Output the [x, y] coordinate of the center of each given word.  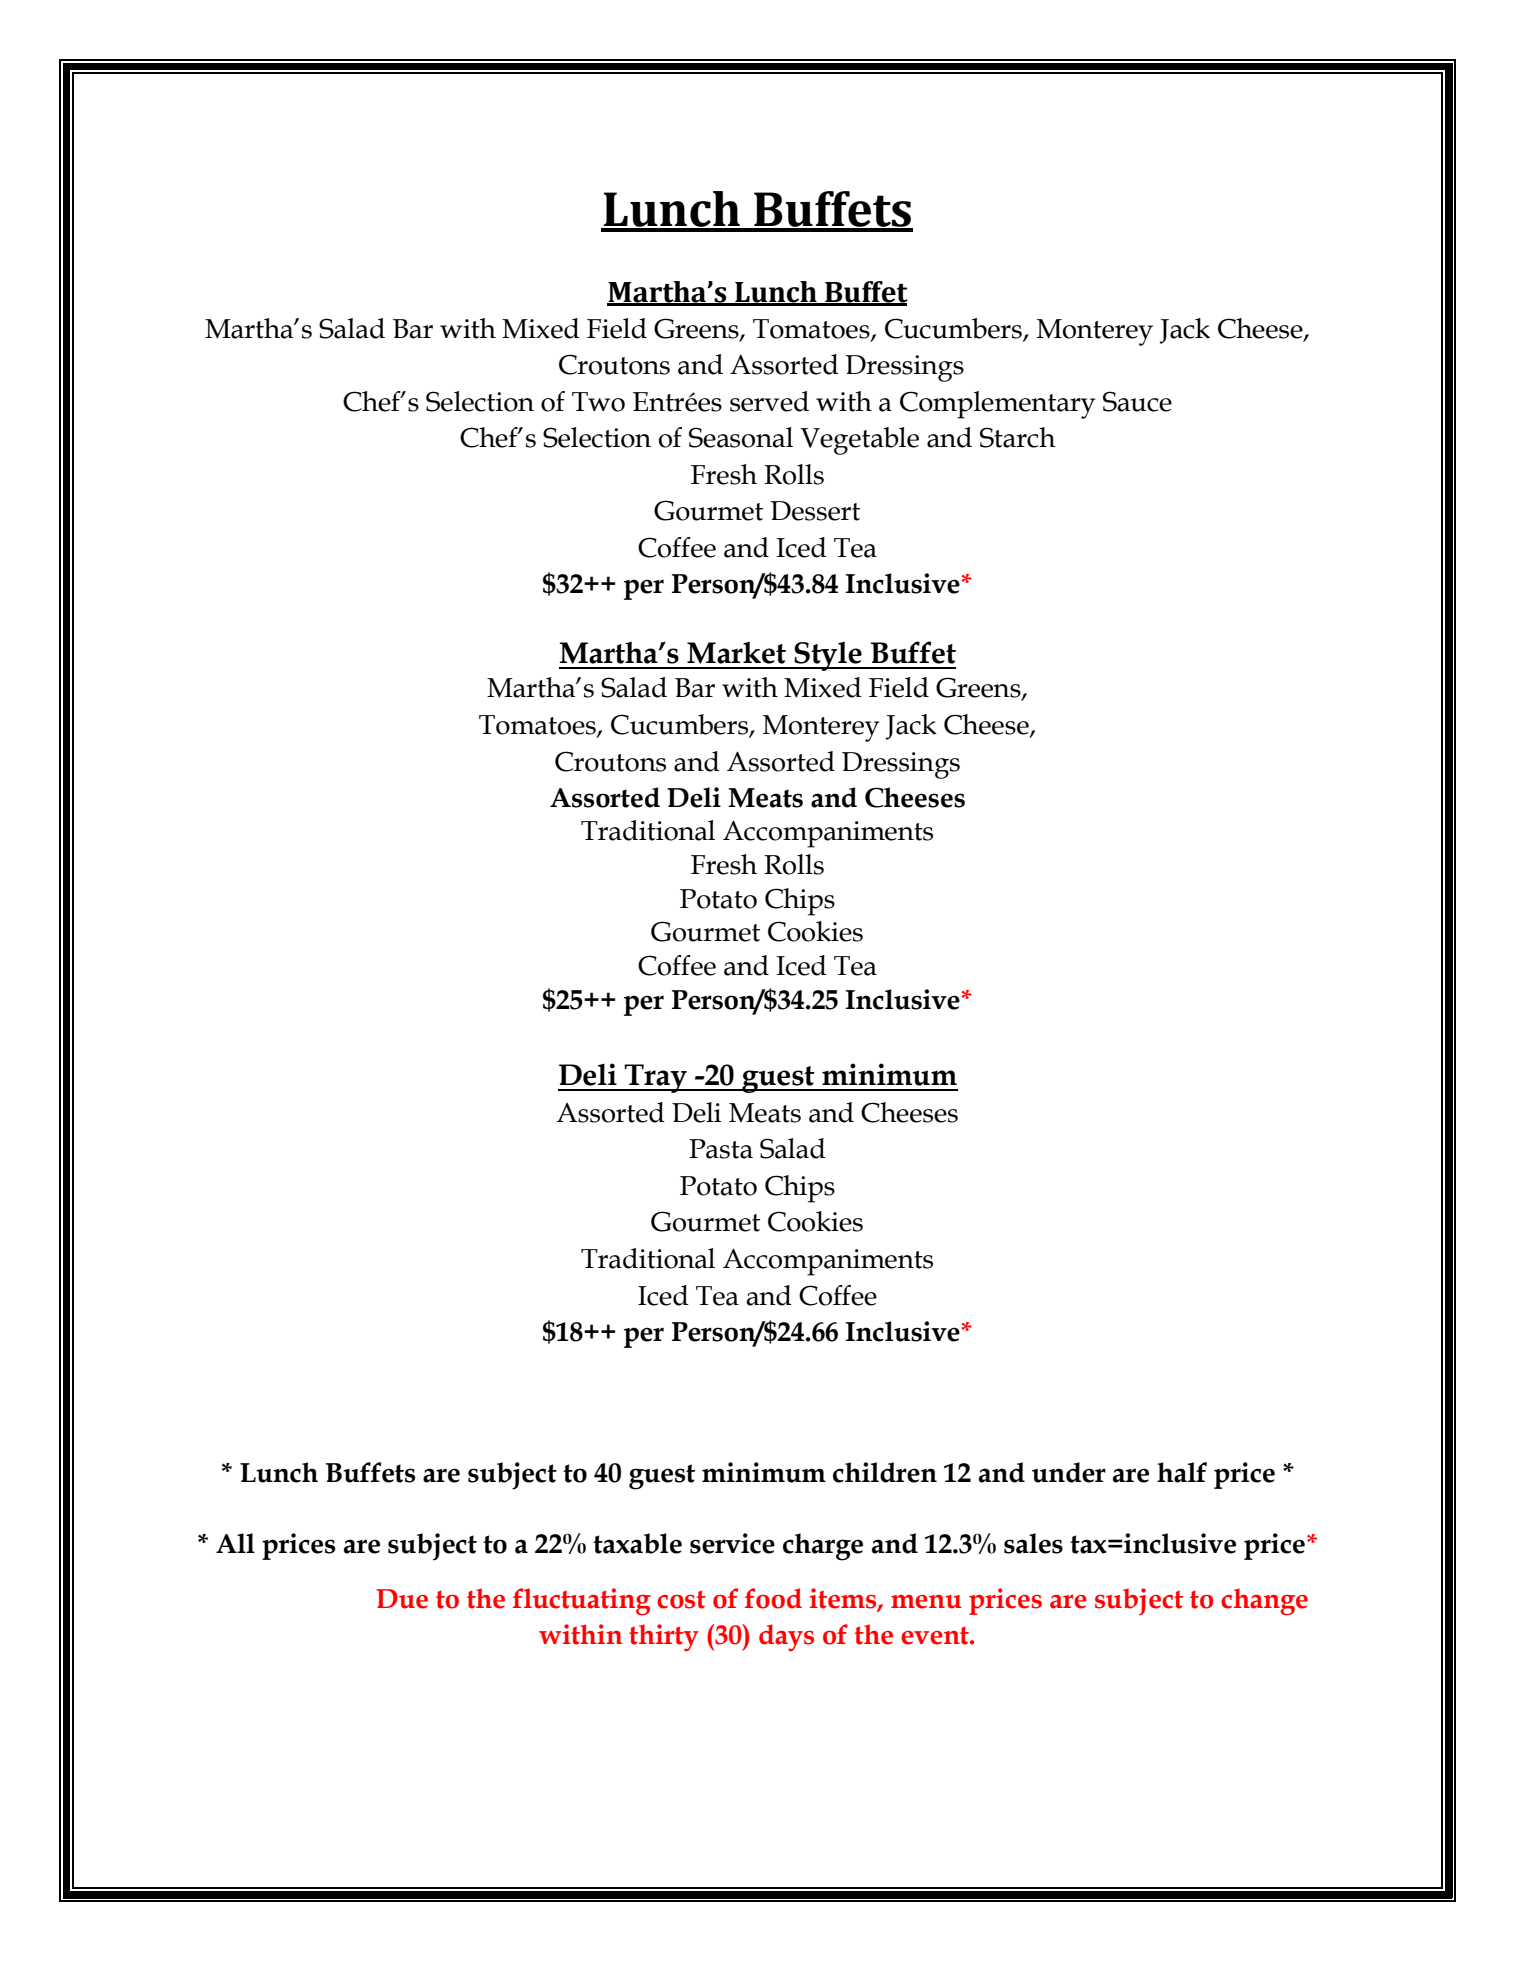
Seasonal [741, 437]
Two [598, 402]
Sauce [1137, 401]
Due [402, 1599]
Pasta [721, 1149]
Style [828, 656]
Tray [656, 1078]
